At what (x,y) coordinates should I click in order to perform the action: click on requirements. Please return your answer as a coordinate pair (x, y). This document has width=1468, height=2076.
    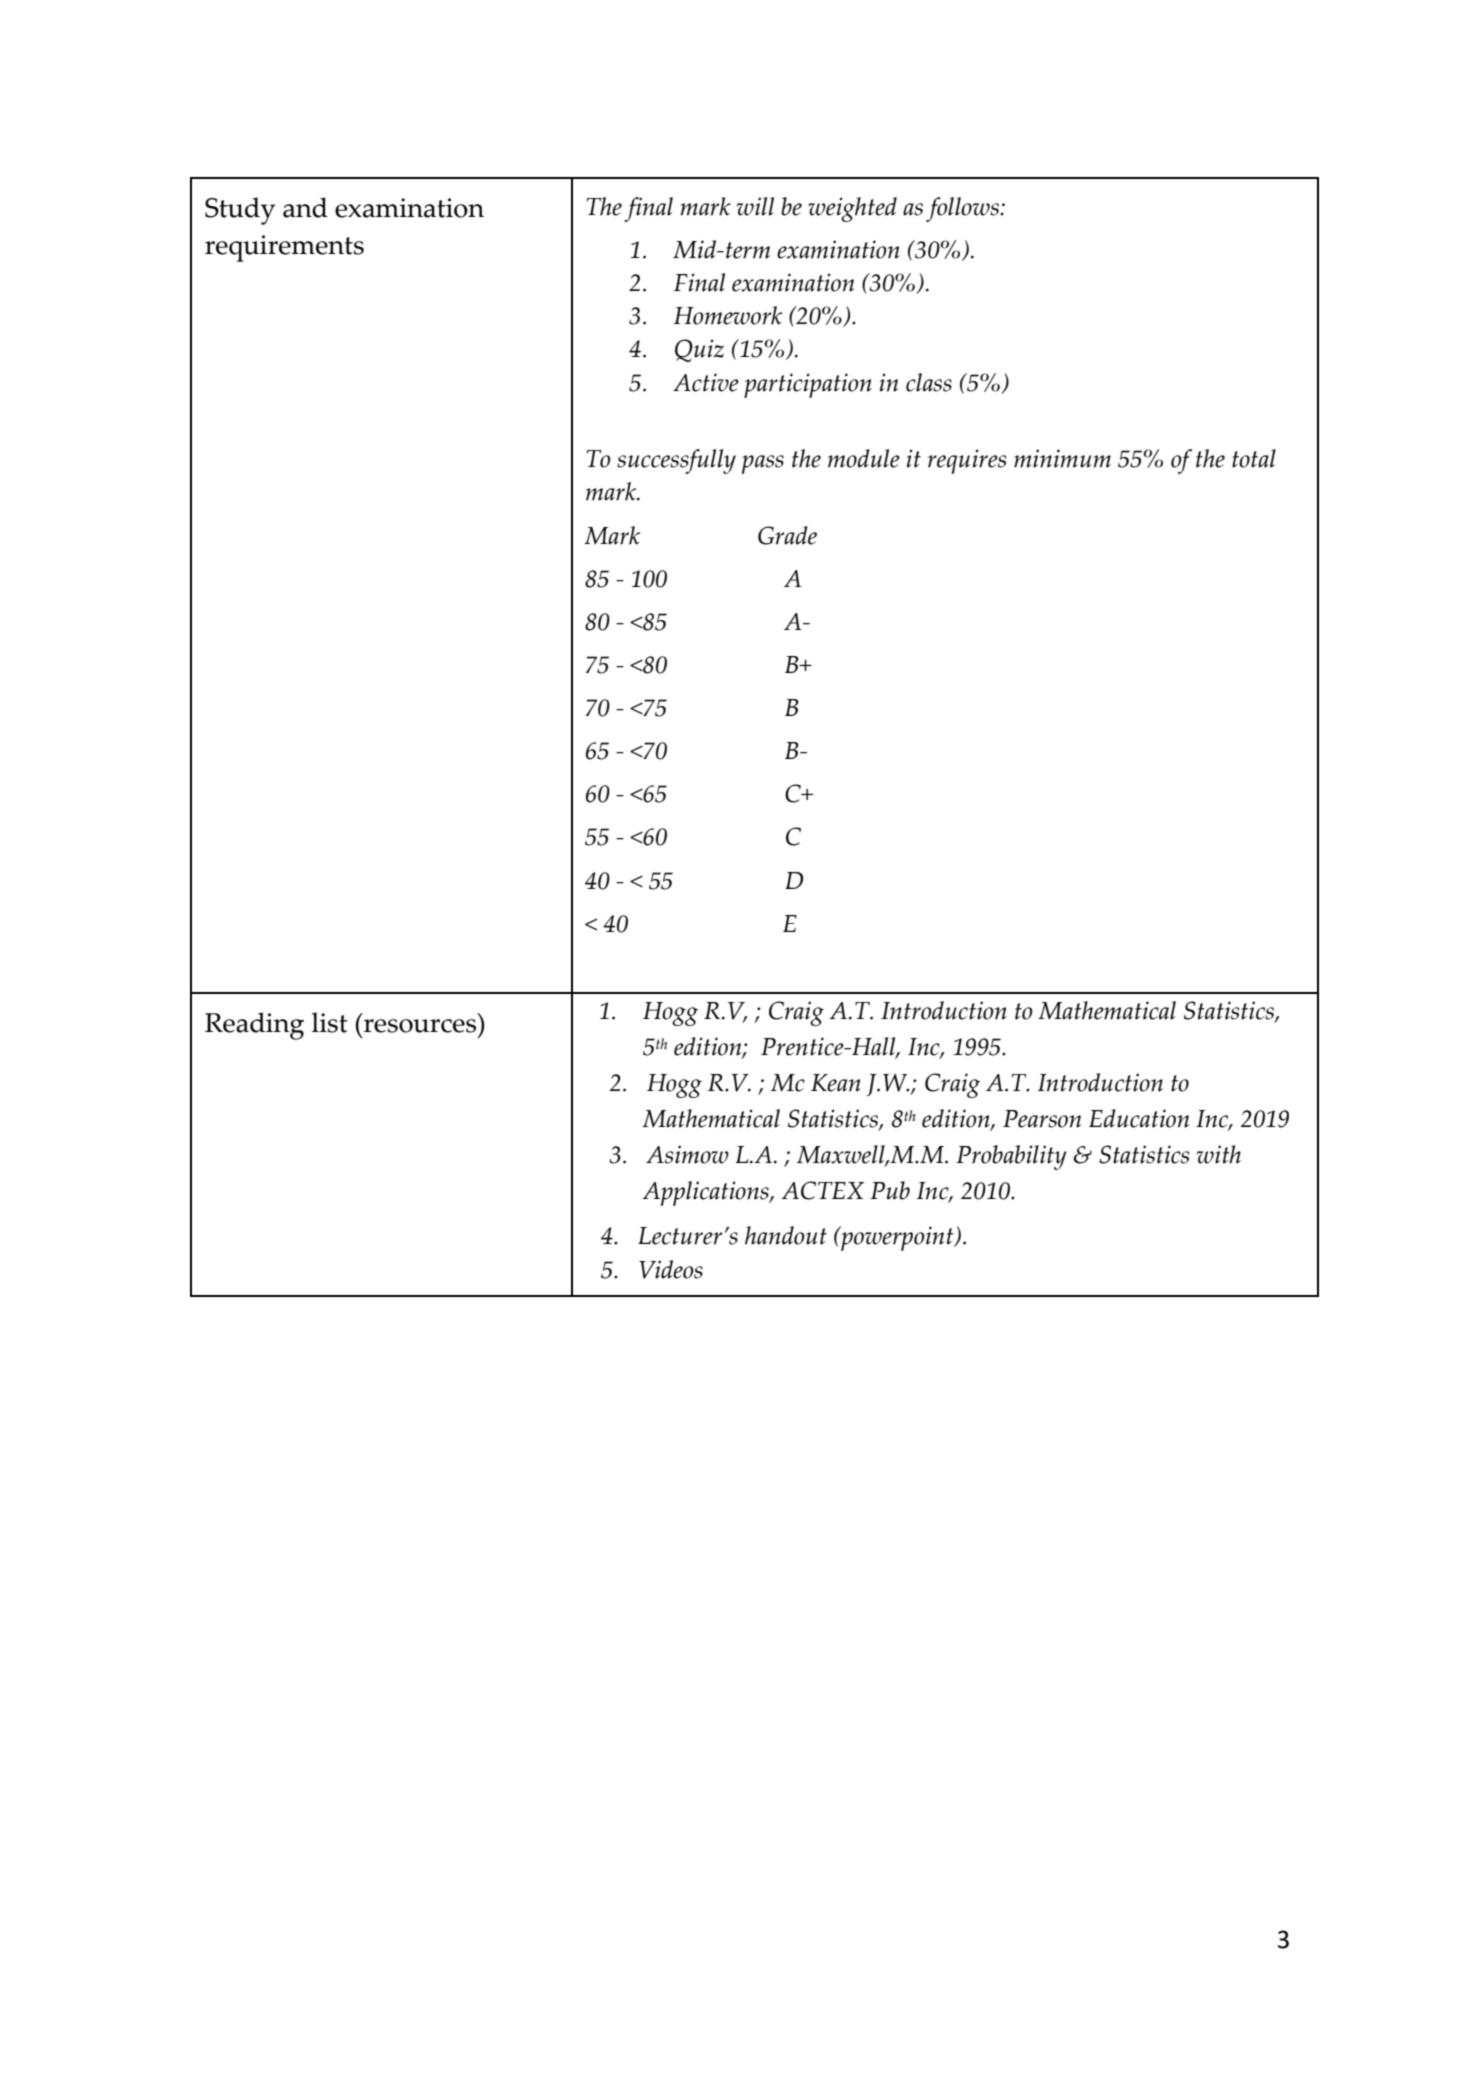
    Looking at the image, I should click on (284, 248).
